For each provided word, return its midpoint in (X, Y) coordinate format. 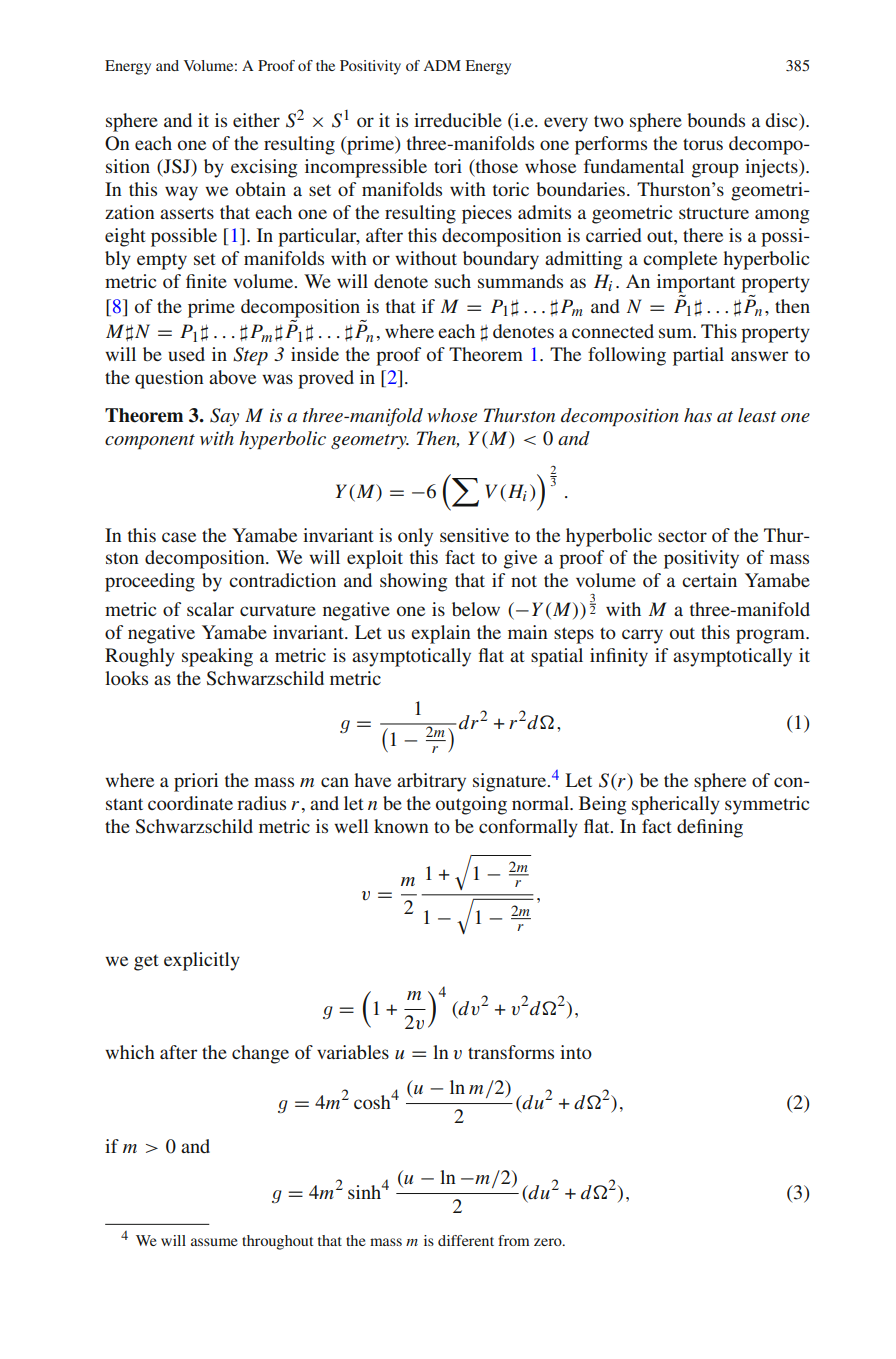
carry (642, 636)
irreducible (458, 120)
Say (224, 417)
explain (441, 634)
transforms (511, 1052)
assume (214, 1242)
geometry (370, 441)
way (181, 193)
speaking (217, 657)
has (698, 415)
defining (710, 828)
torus (703, 144)
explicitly (202, 961)
